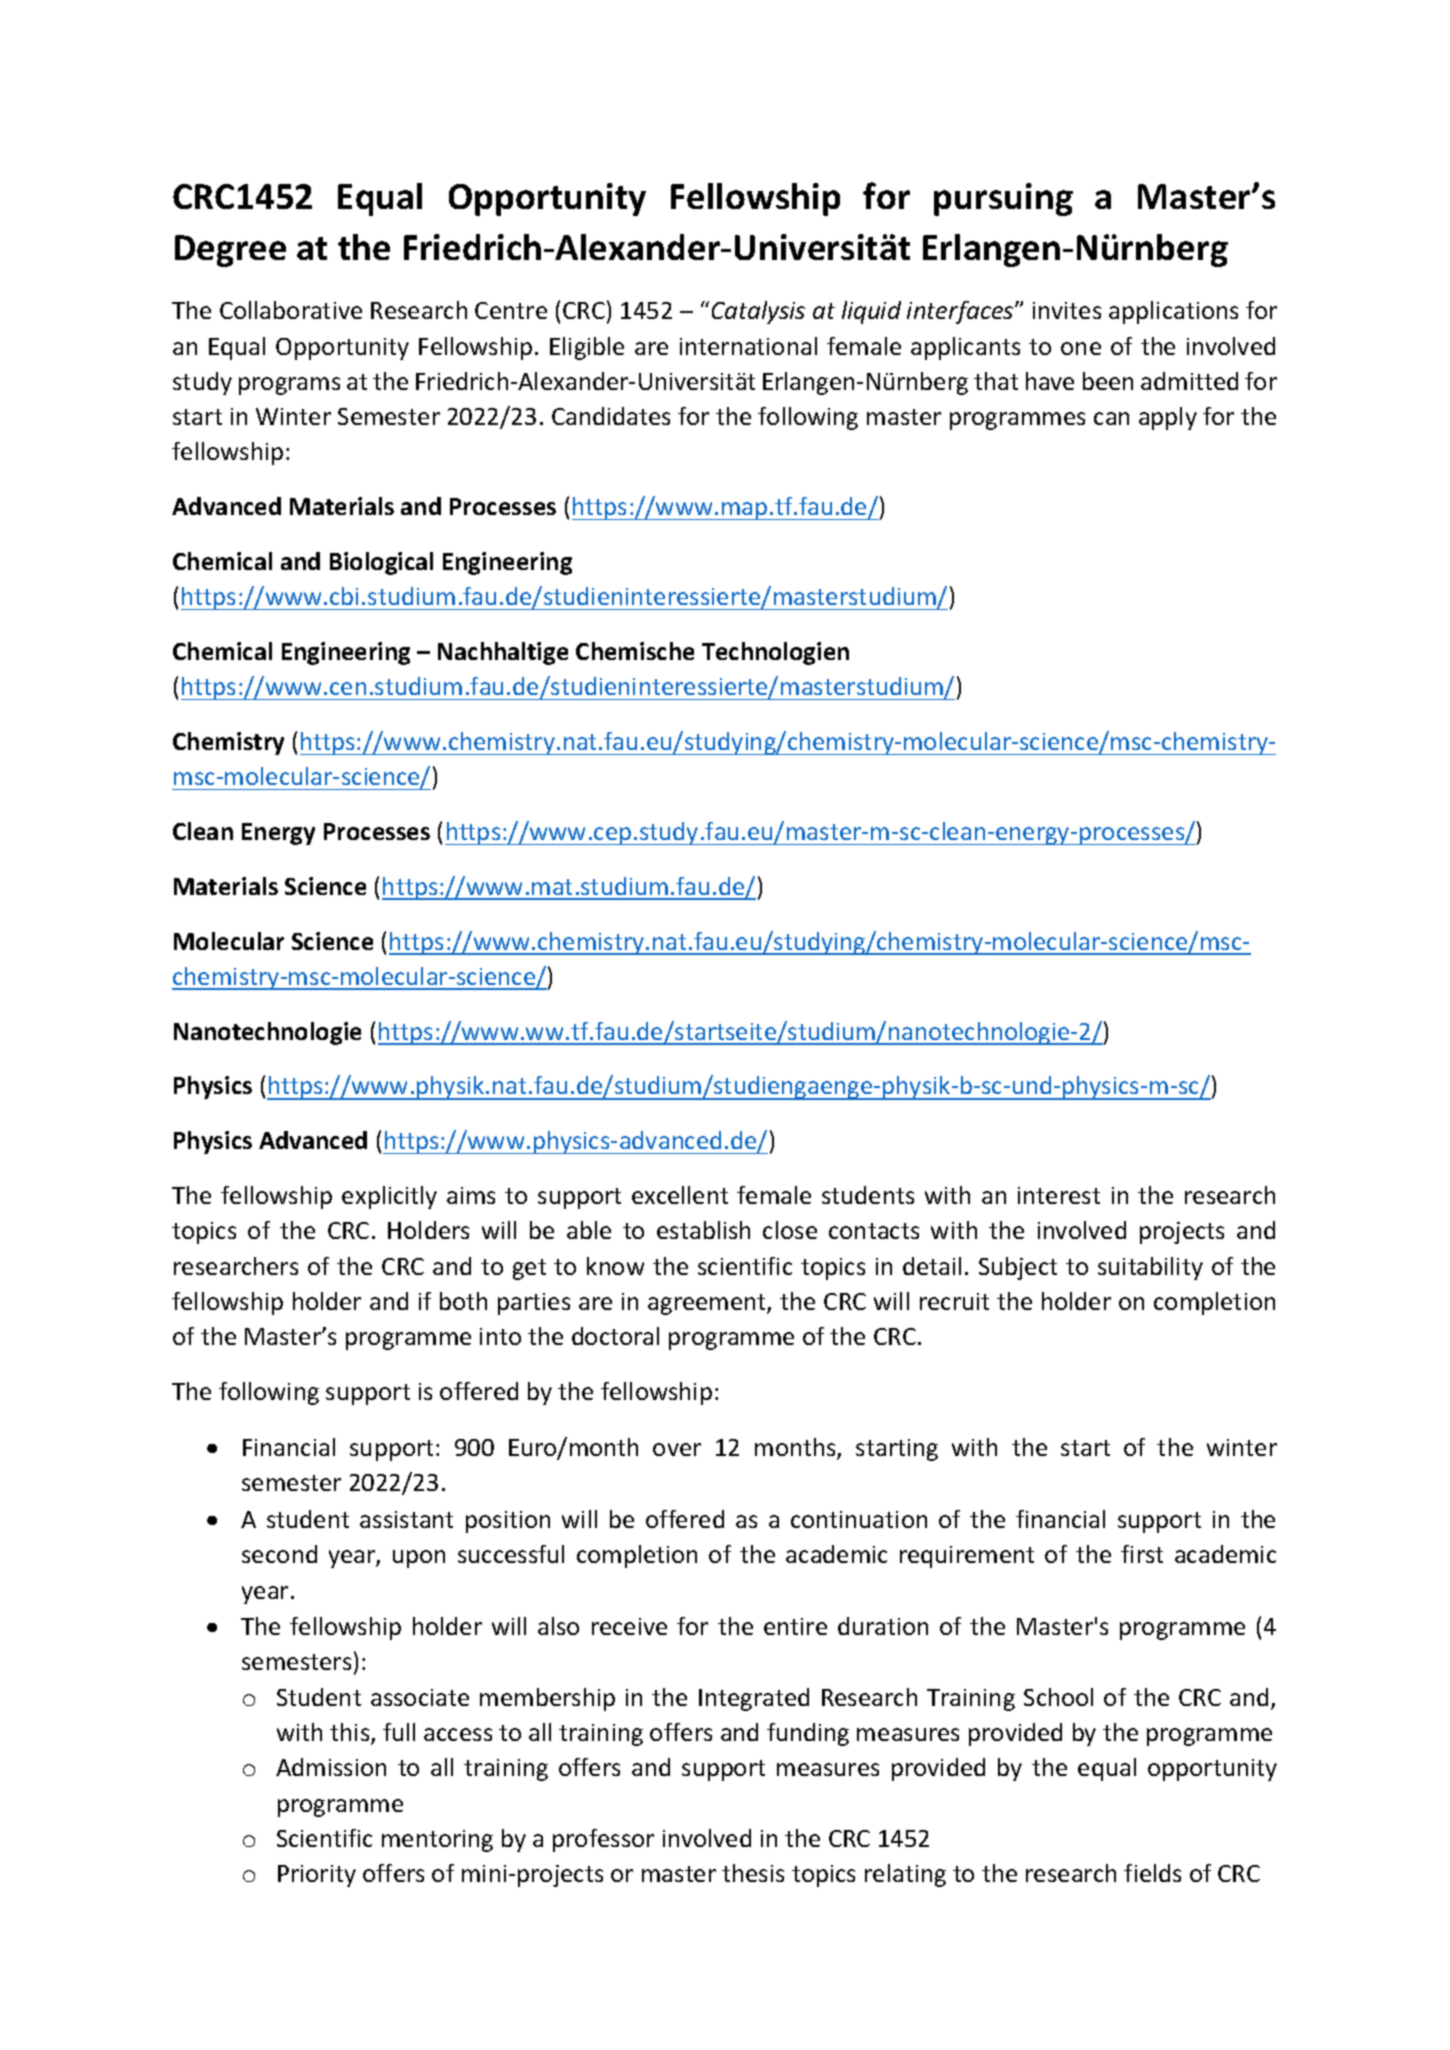  I want to click on Subject, so click(1018, 1268).
